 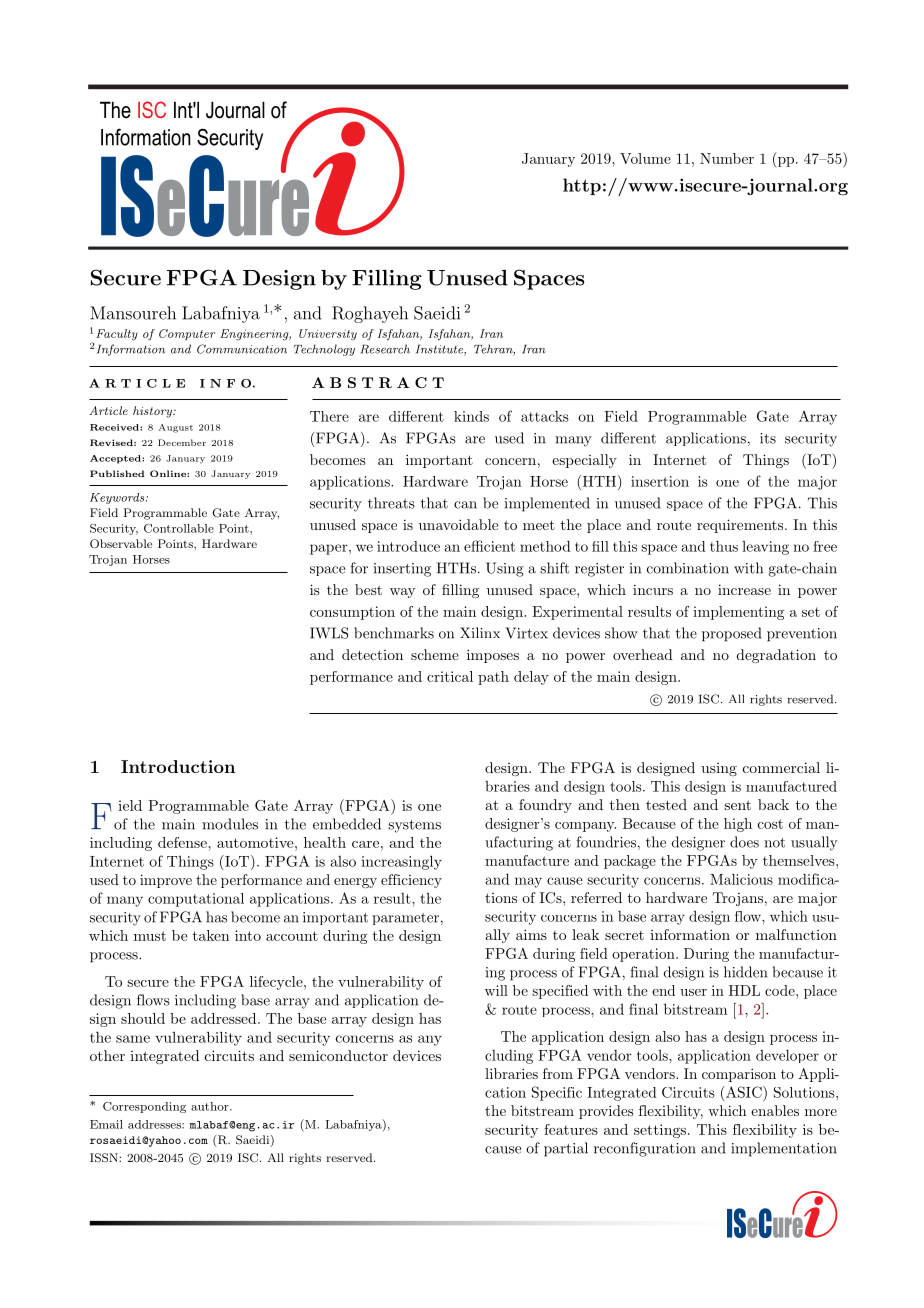 I want to click on August, so click(x=175, y=428).
